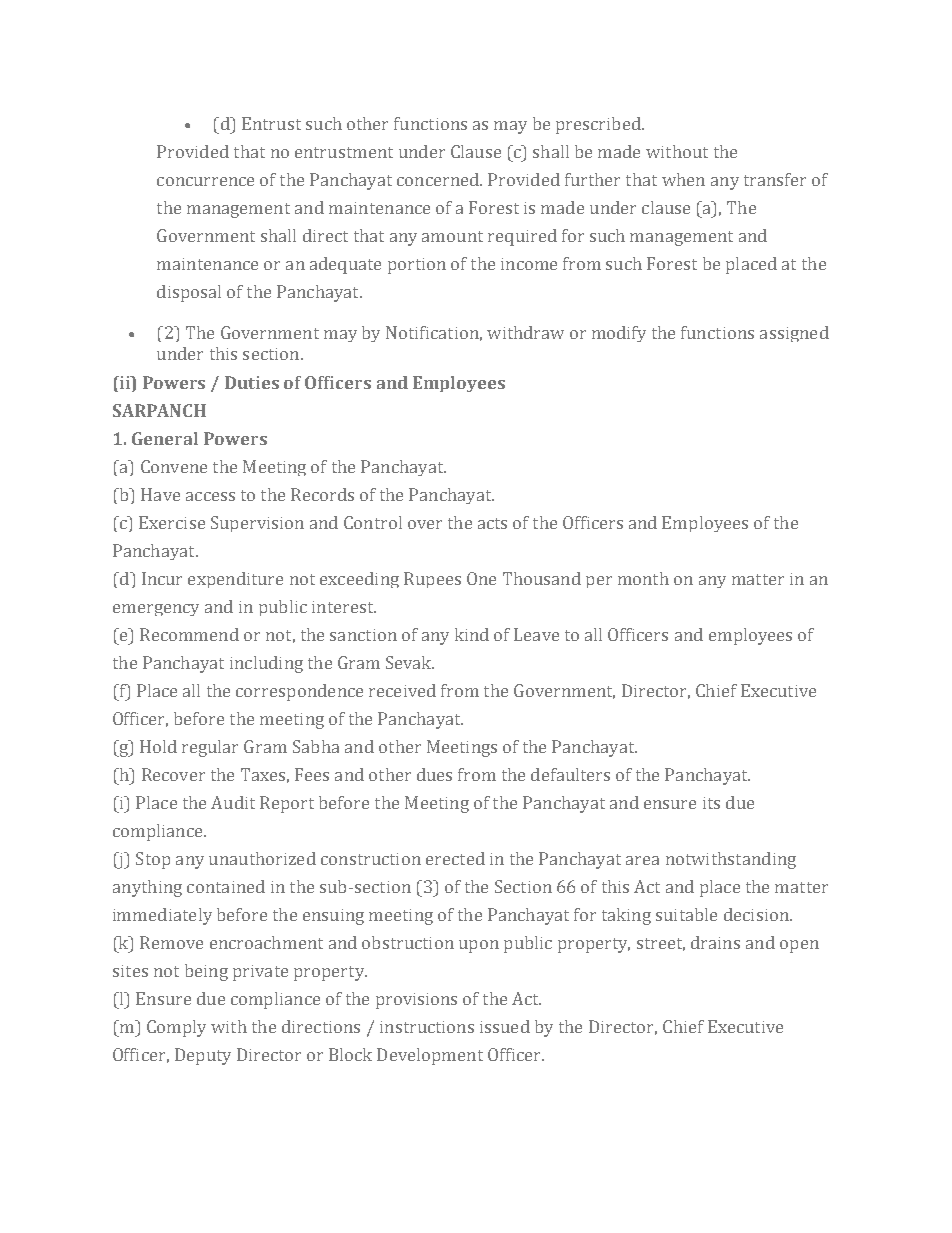 The width and height of the image is (952, 1233). I want to click on concerned, so click(439, 179).
